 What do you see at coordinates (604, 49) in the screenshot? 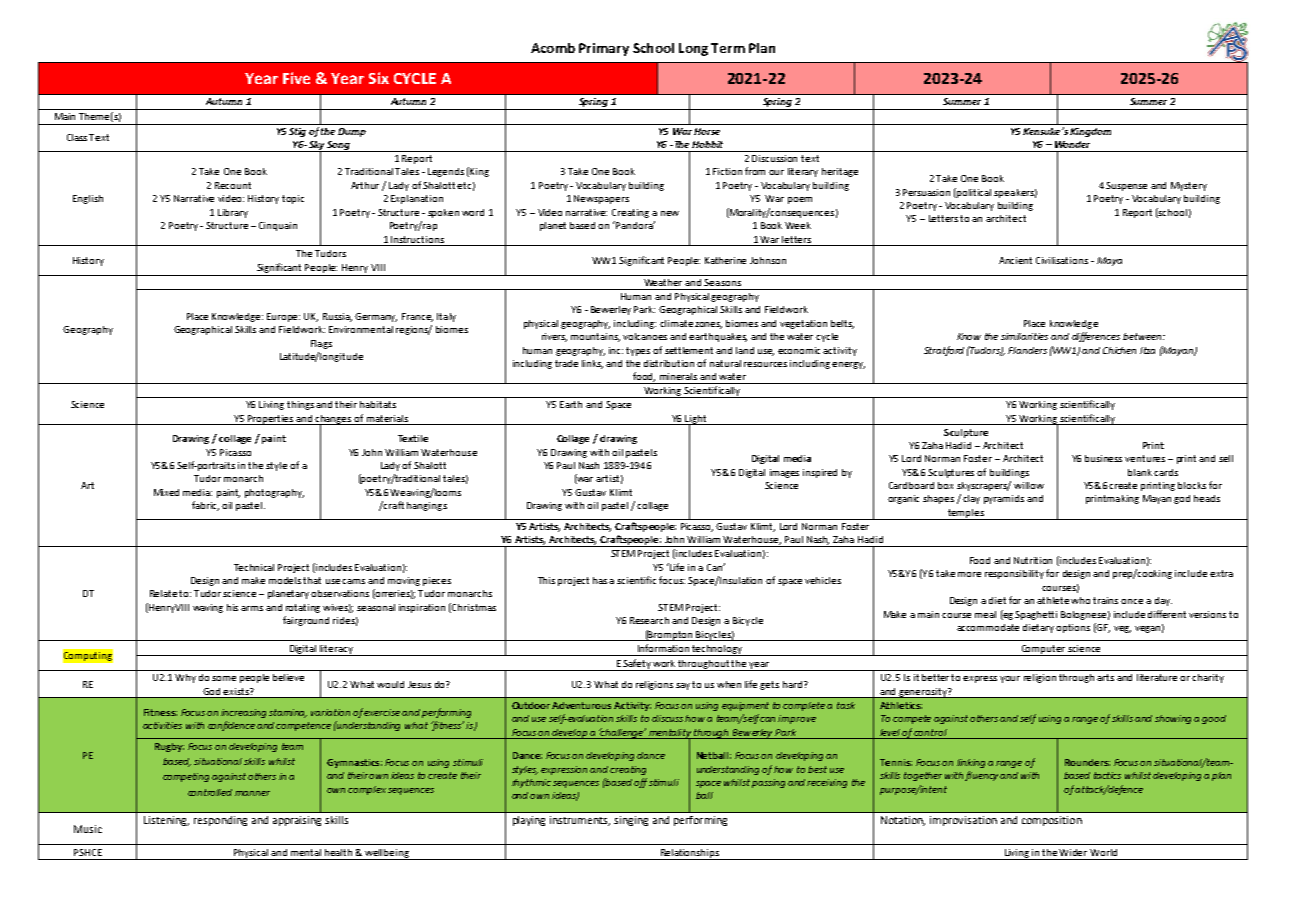
I see `Primary` at bounding box center [604, 49].
